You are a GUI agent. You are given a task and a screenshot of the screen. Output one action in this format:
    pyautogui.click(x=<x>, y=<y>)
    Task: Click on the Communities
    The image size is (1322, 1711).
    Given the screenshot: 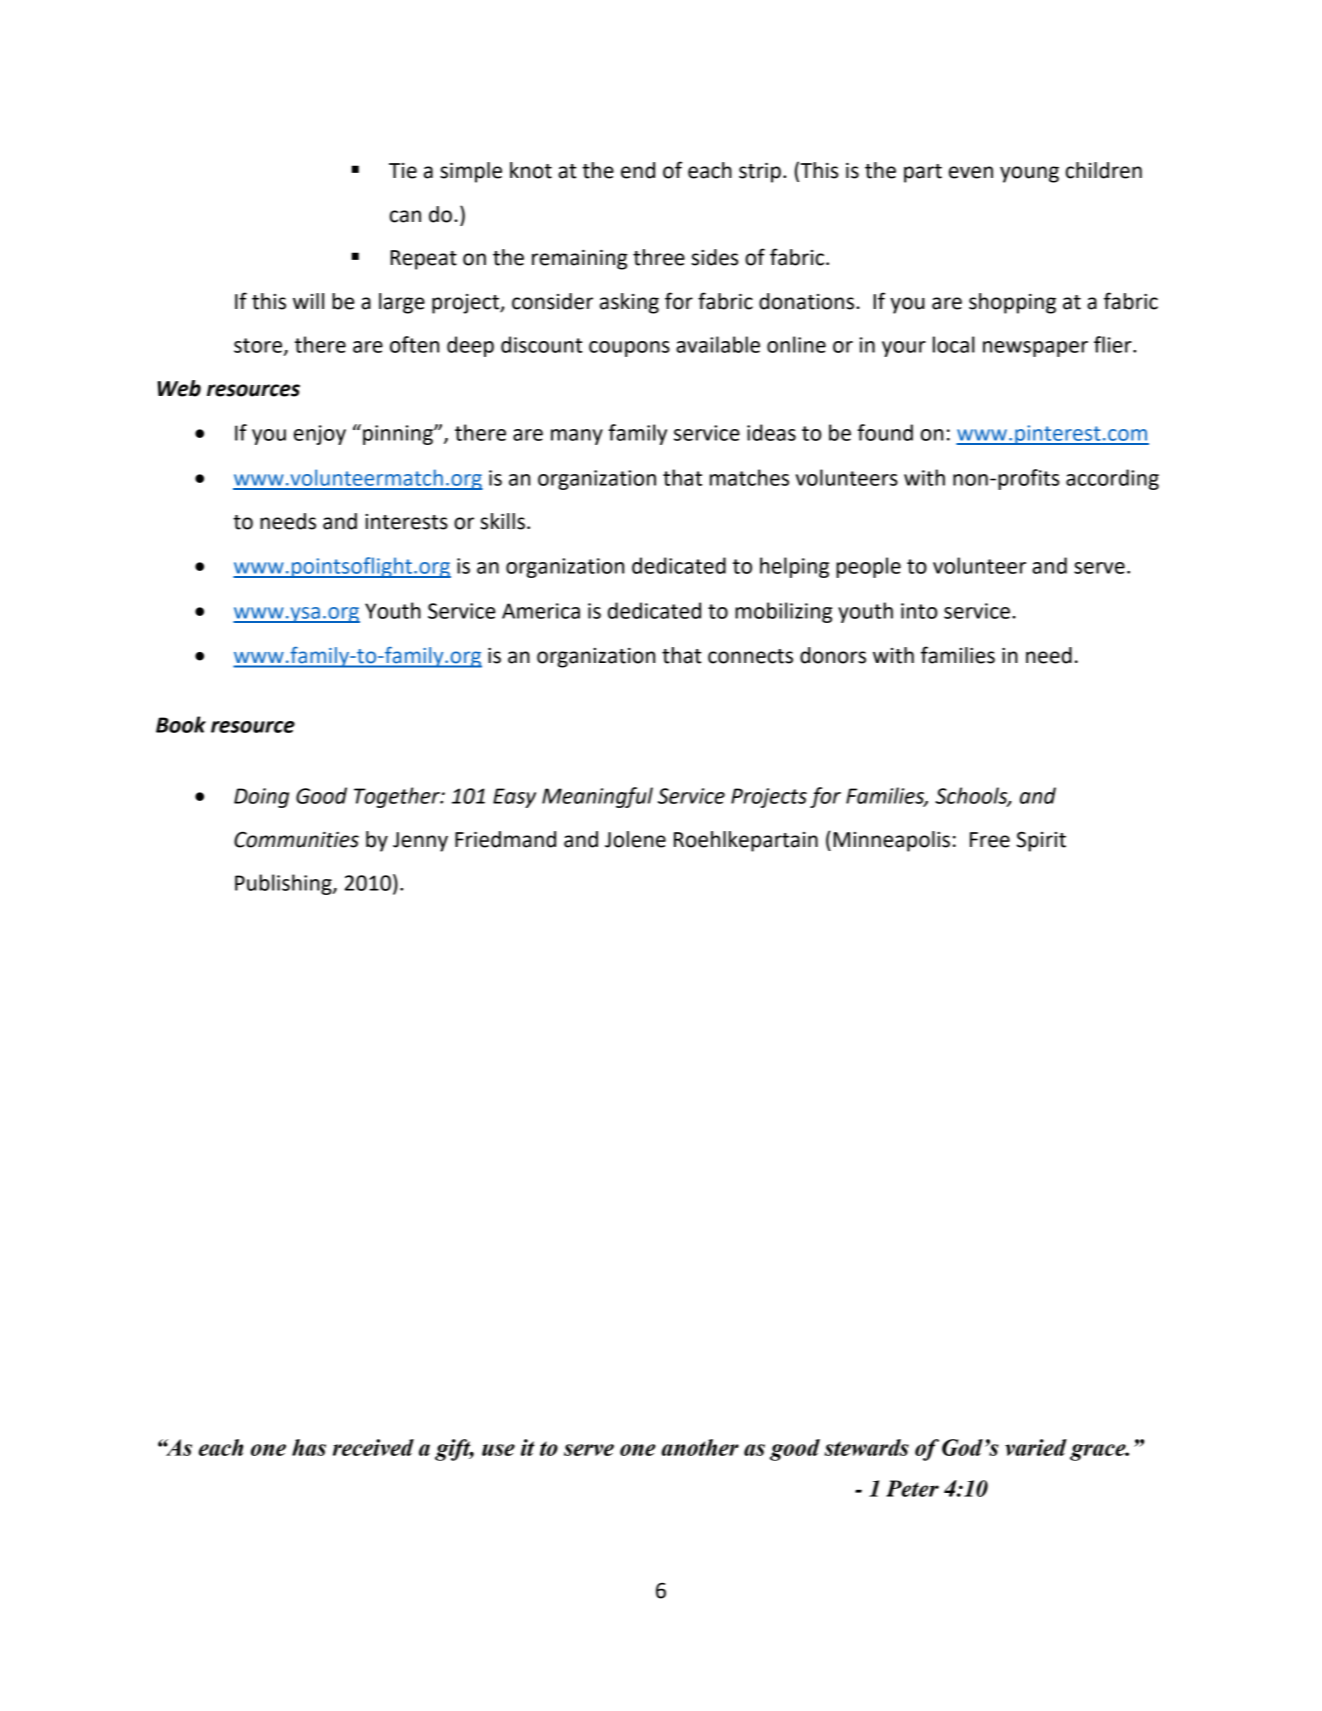 What is the action you would take?
    pyautogui.click(x=296, y=839)
